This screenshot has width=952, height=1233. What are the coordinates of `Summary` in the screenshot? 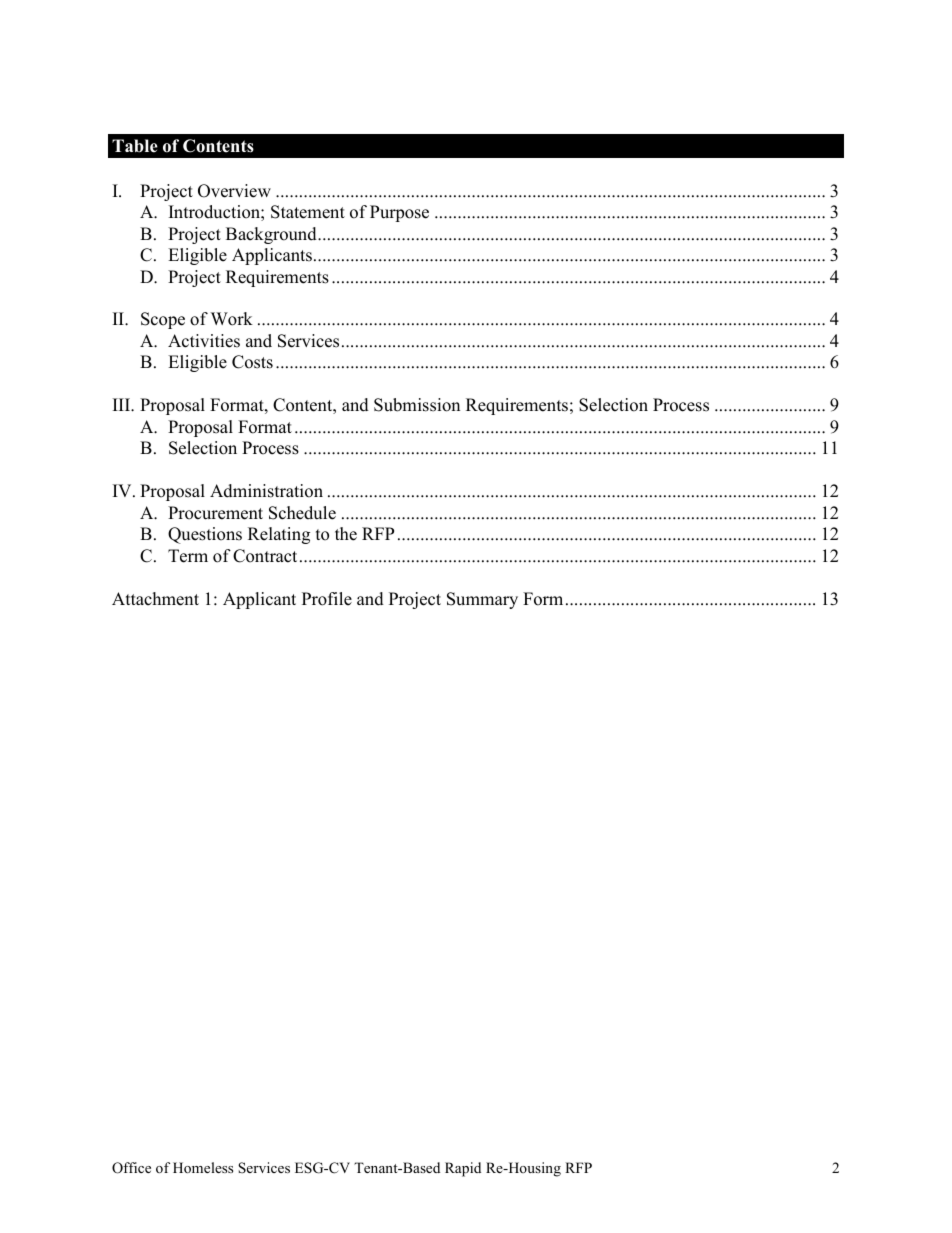 It's located at (482, 600).
